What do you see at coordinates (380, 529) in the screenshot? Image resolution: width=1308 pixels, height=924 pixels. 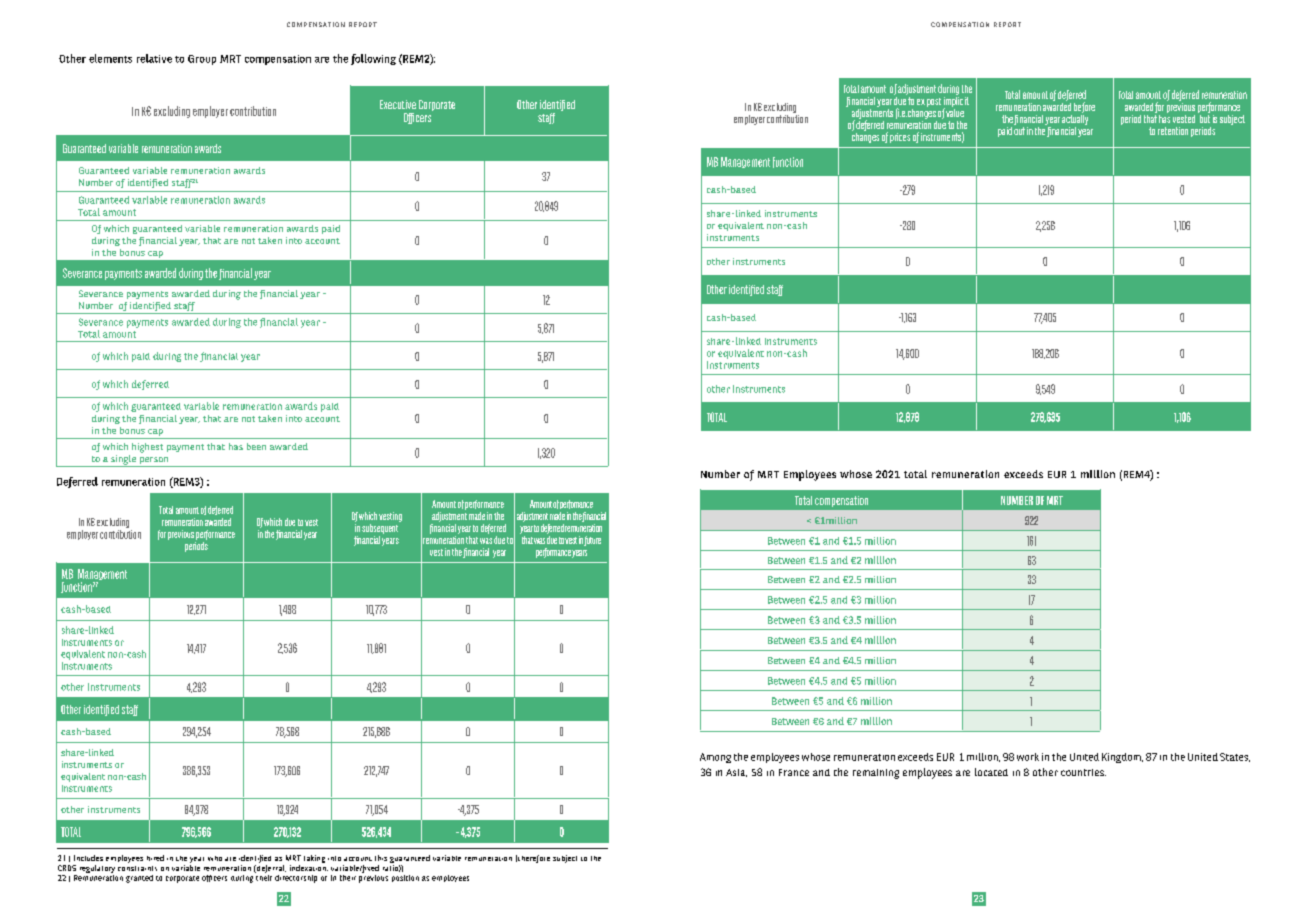 I see `subsequent` at bounding box center [380, 529].
